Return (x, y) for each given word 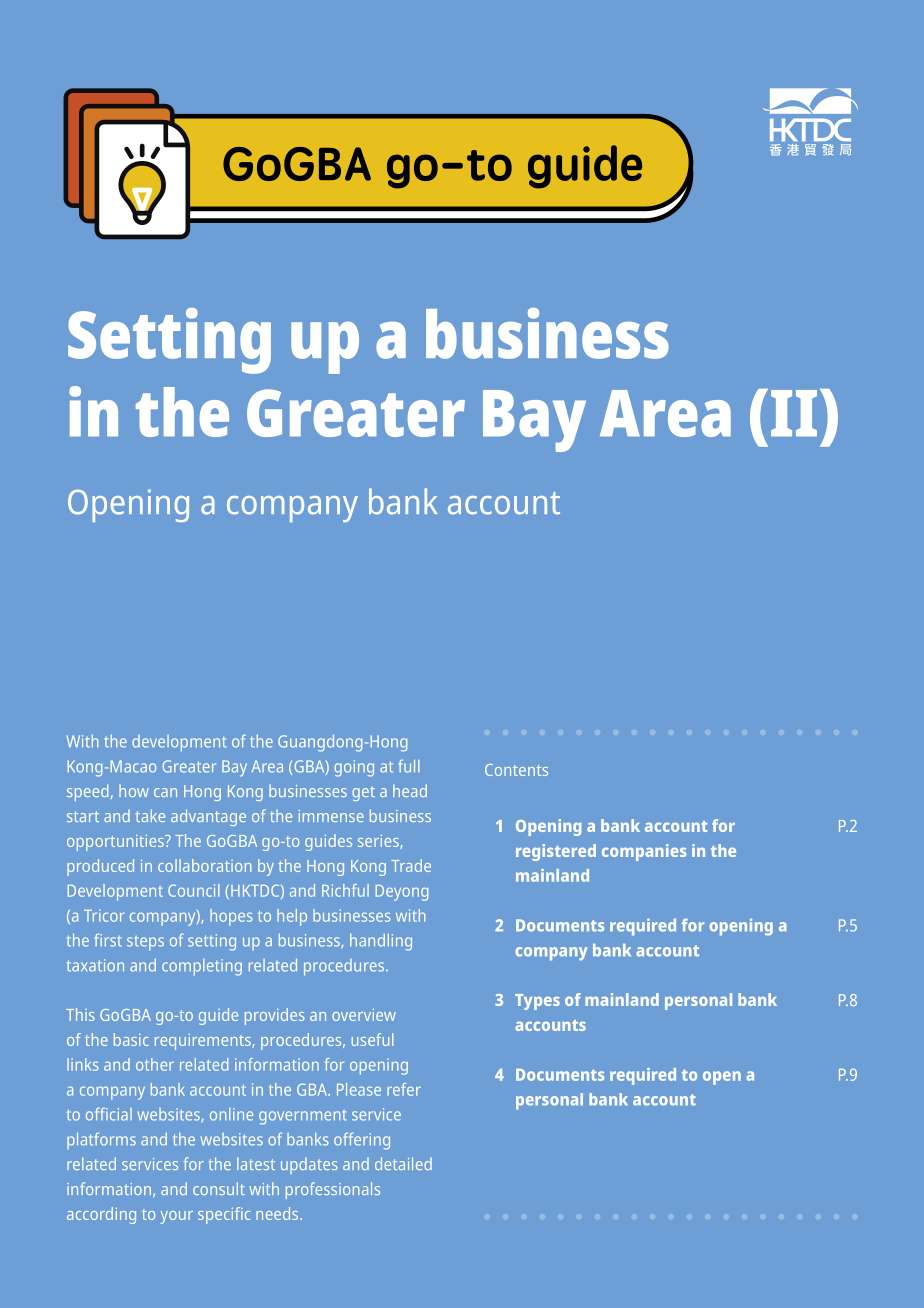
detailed (403, 1163)
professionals (333, 1190)
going (354, 768)
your (176, 1217)
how (134, 790)
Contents (516, 770)
